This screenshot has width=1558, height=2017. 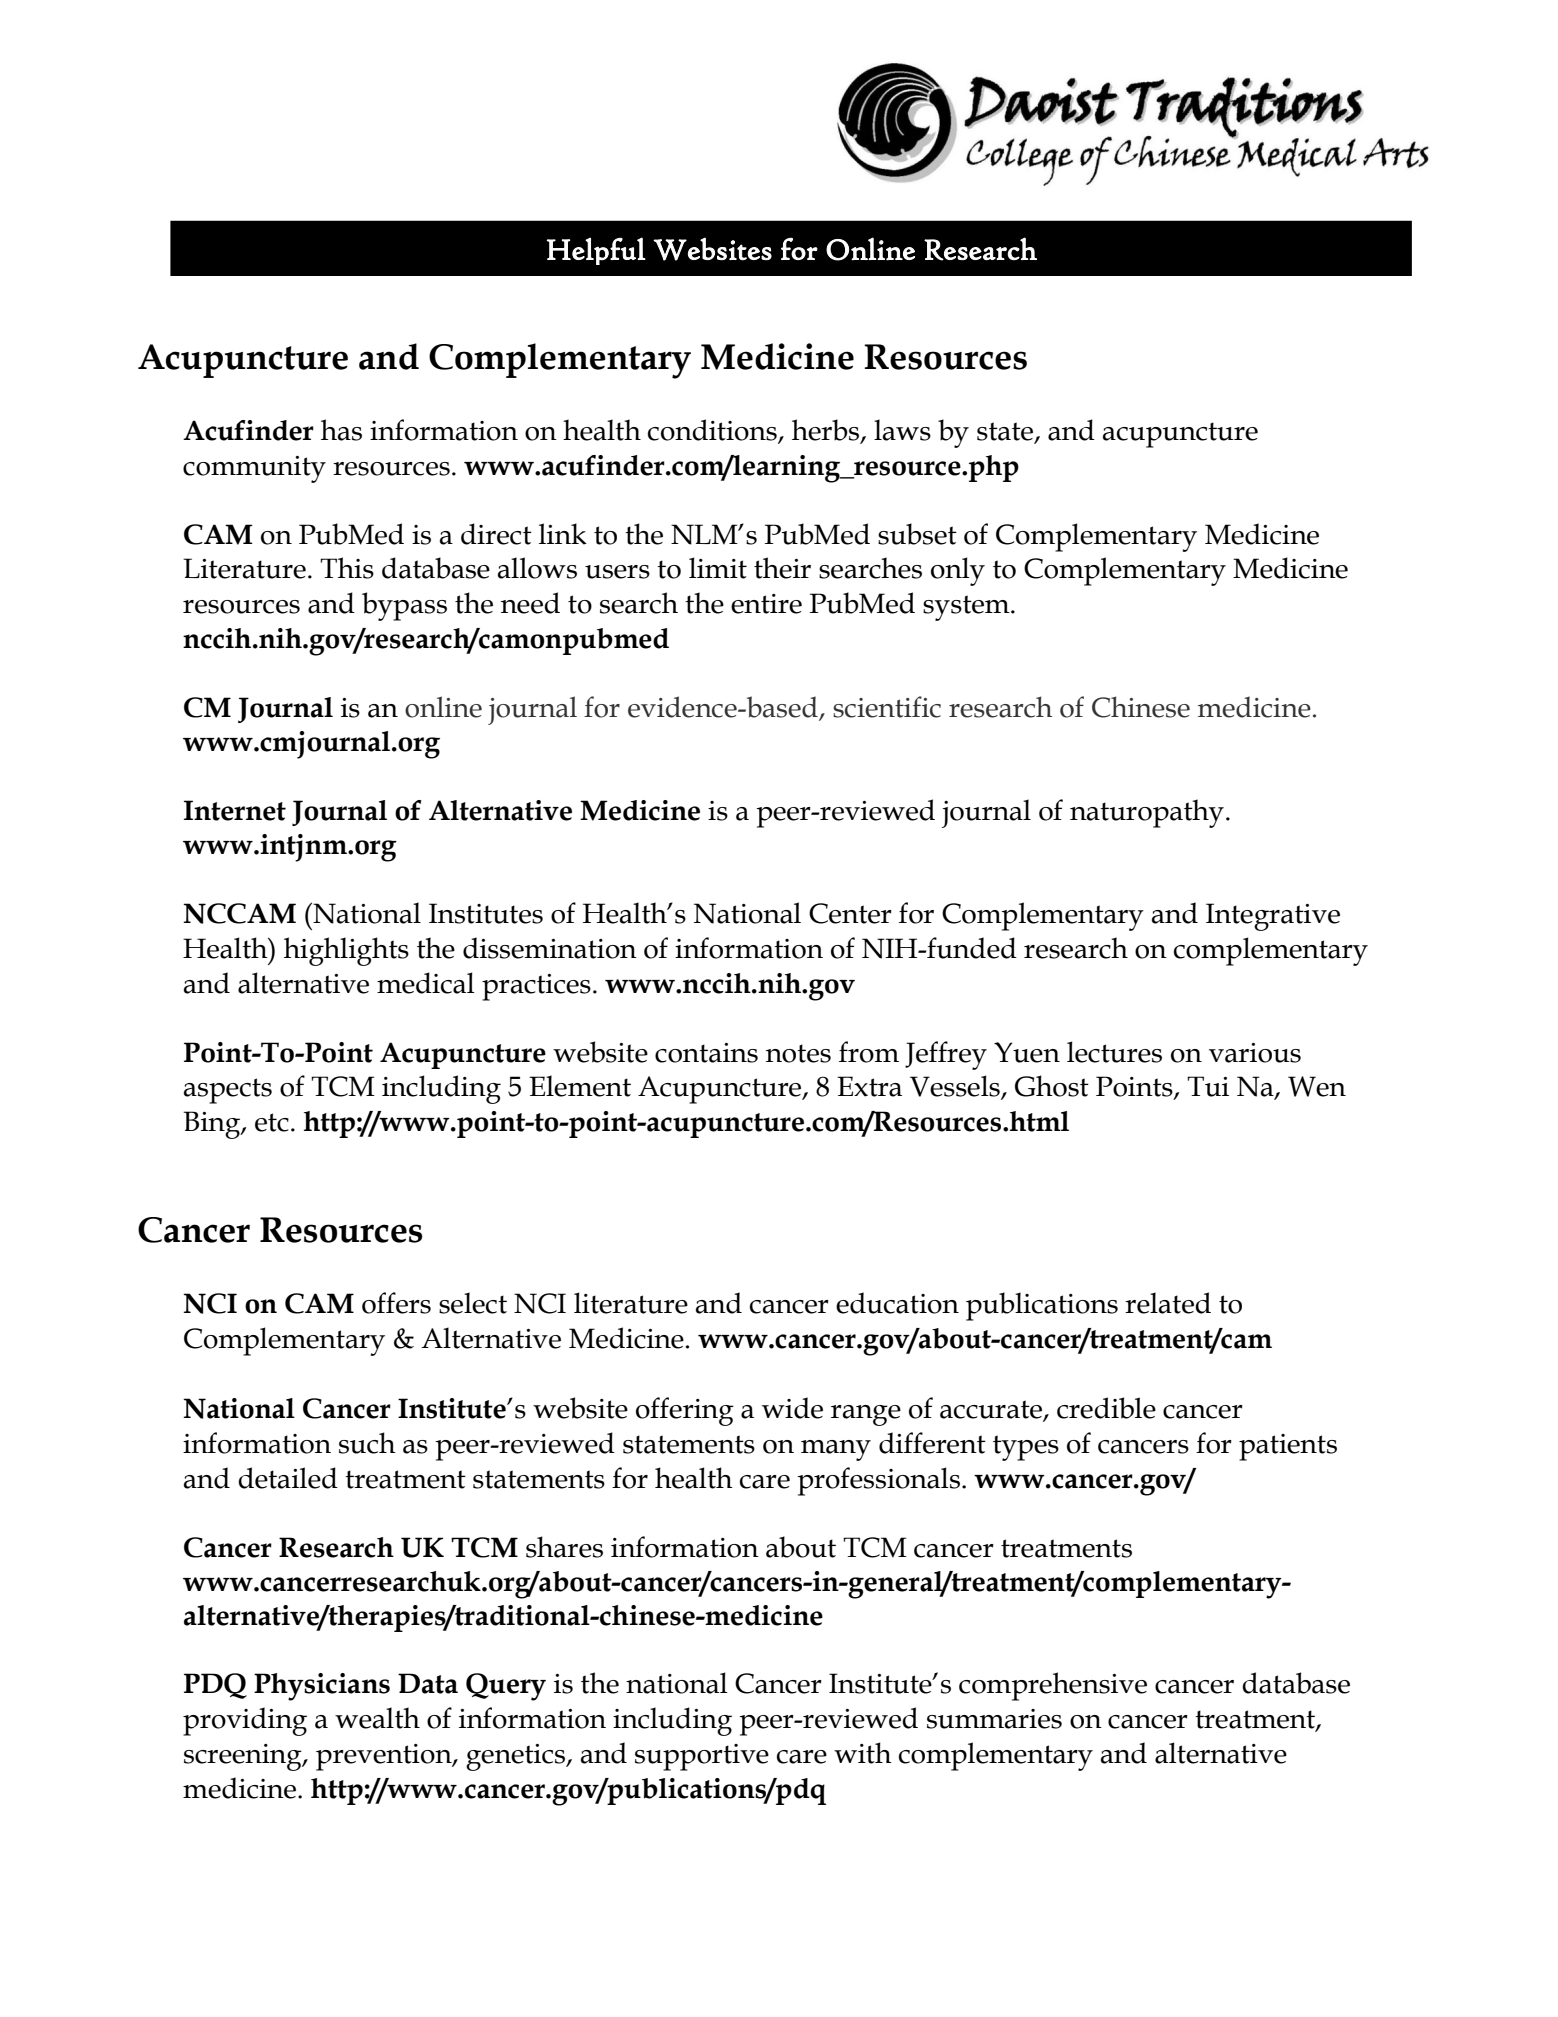 I want to click on laws, so click(x=902, y=430).
